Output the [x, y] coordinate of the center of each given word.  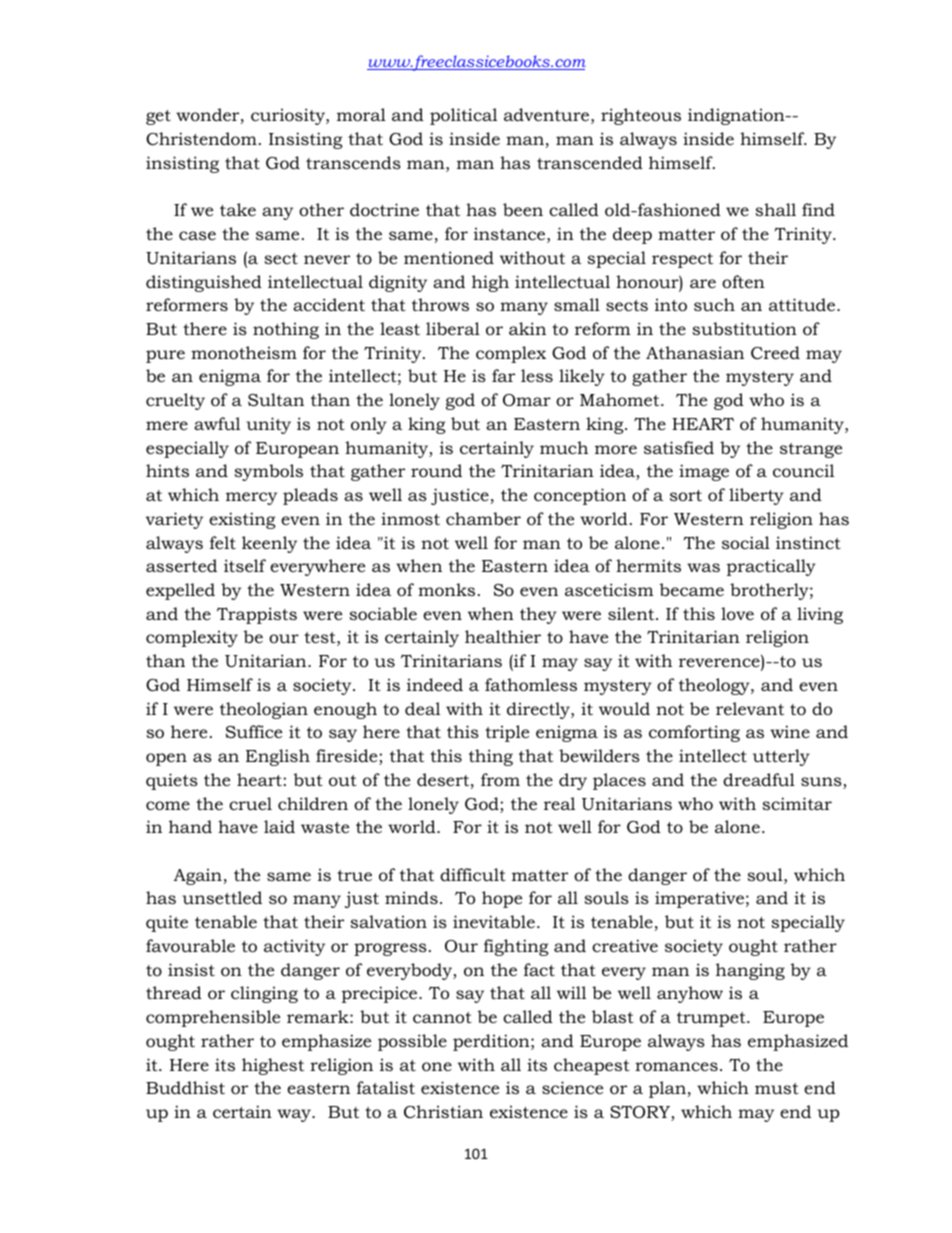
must [777, 1088]
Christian [443, 1111]
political [463, 116]
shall [775, 209]
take [238, 209]
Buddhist [185, 1087]
